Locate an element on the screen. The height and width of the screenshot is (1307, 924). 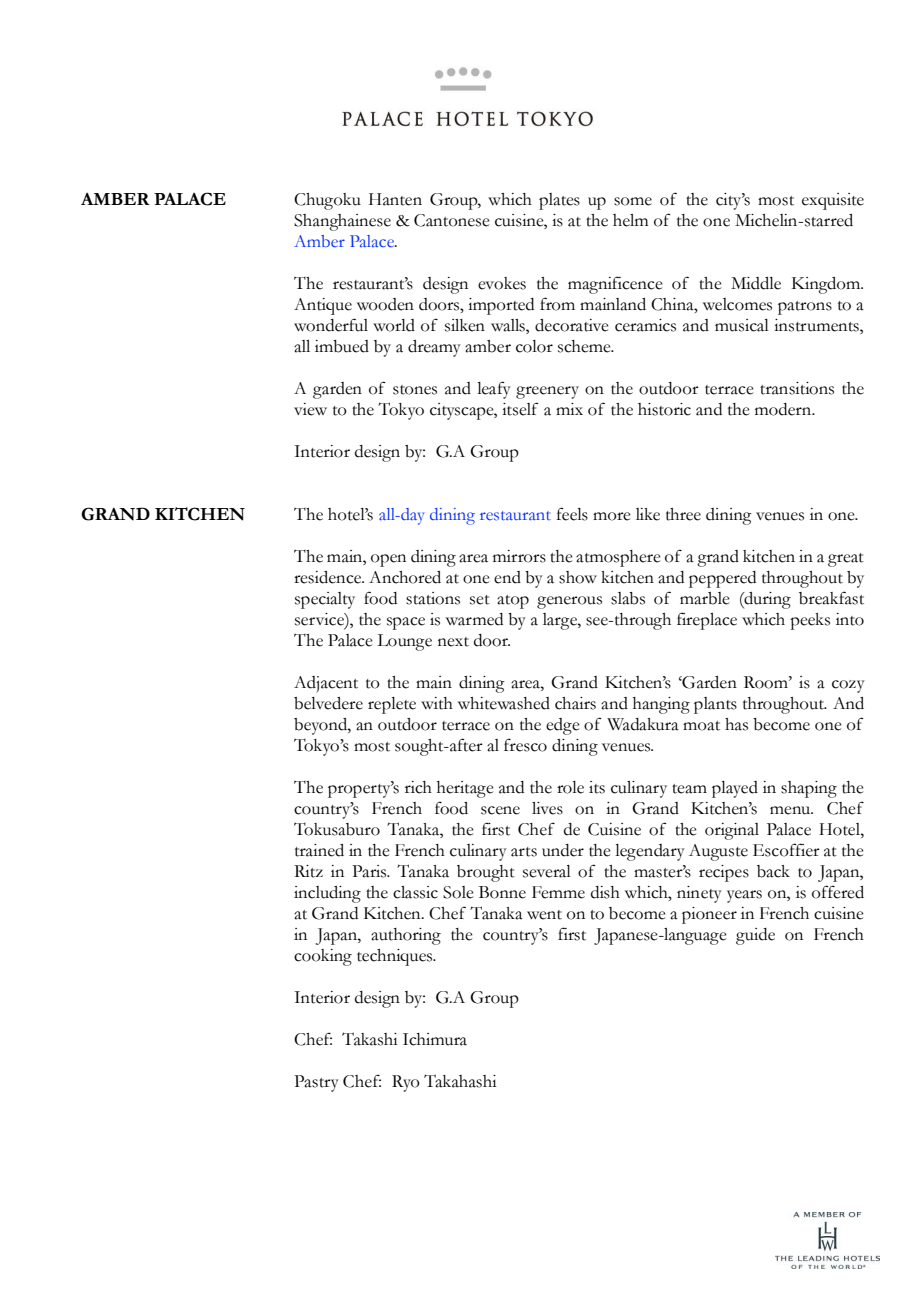
edge is located at coordinates (563, 726).
